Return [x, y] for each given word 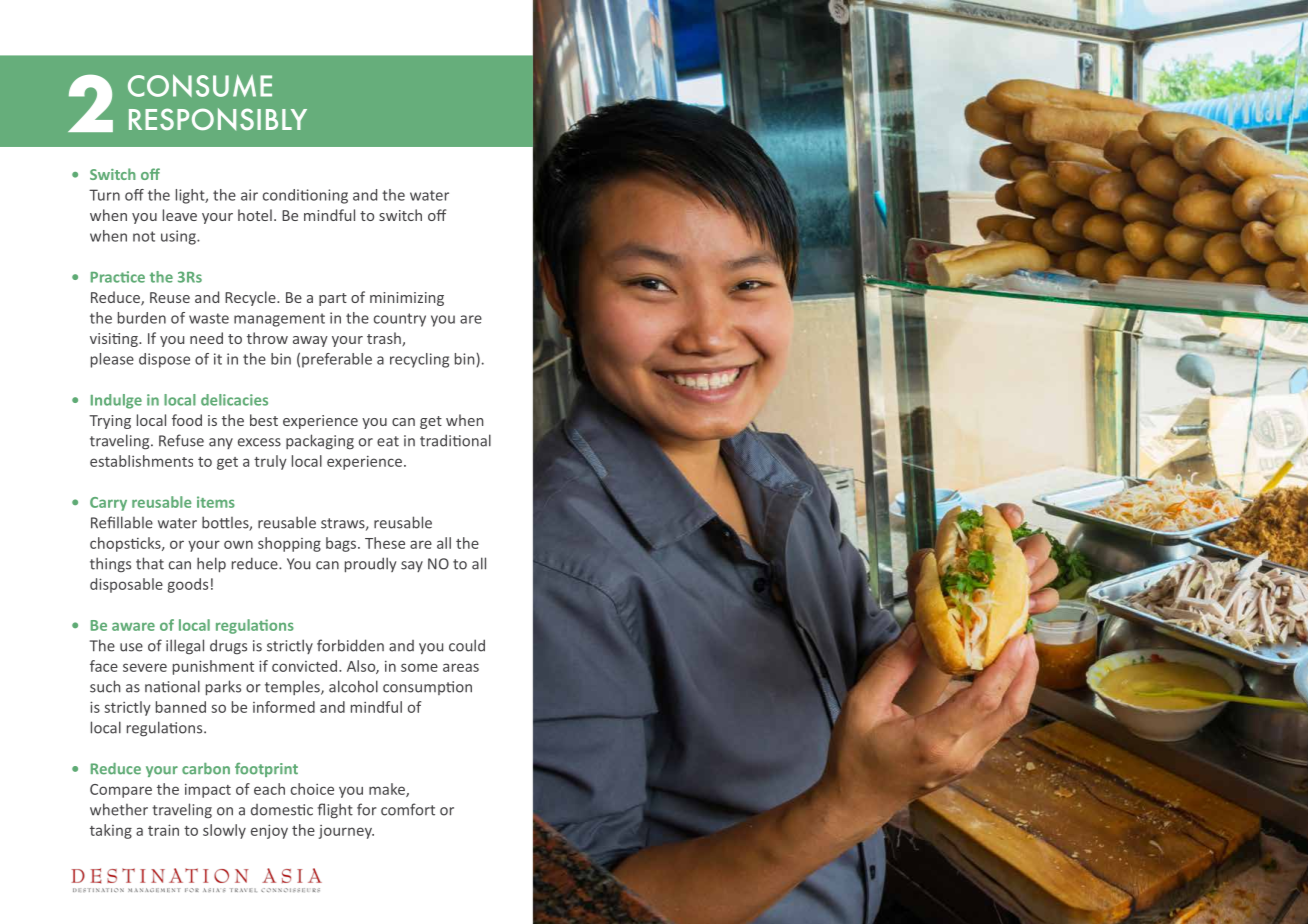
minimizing [407, 299]
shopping [289, 544]
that [150, 563]
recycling [419, 360]
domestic [282, 810]
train [163, 830]
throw [267, 338]
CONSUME [200, 85]
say [412, 566]
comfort [408, 809]
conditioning [305, 196]
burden [142, 318]
